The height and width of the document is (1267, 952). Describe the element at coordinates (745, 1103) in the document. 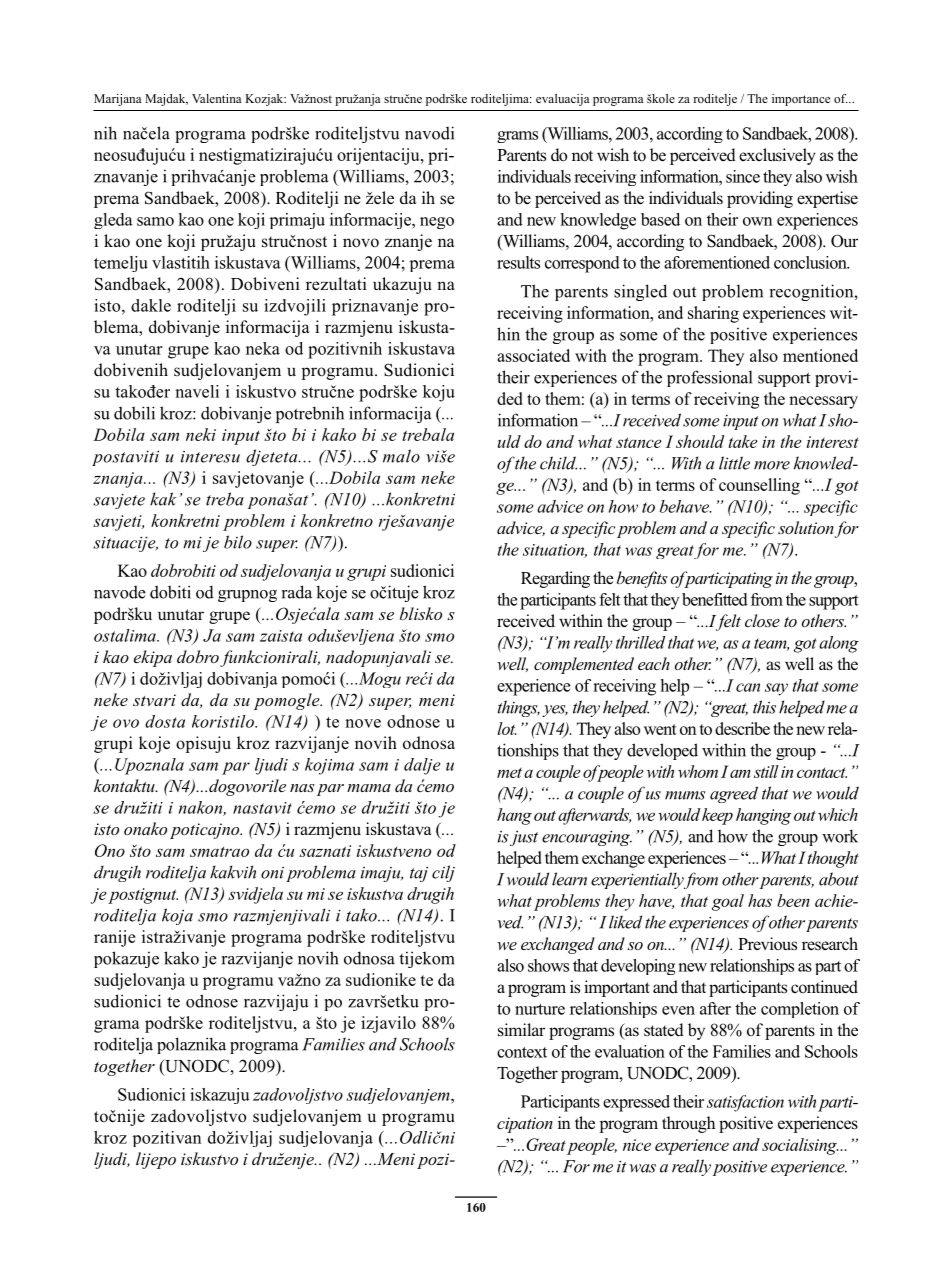

I see `satisfaction` at that location.
